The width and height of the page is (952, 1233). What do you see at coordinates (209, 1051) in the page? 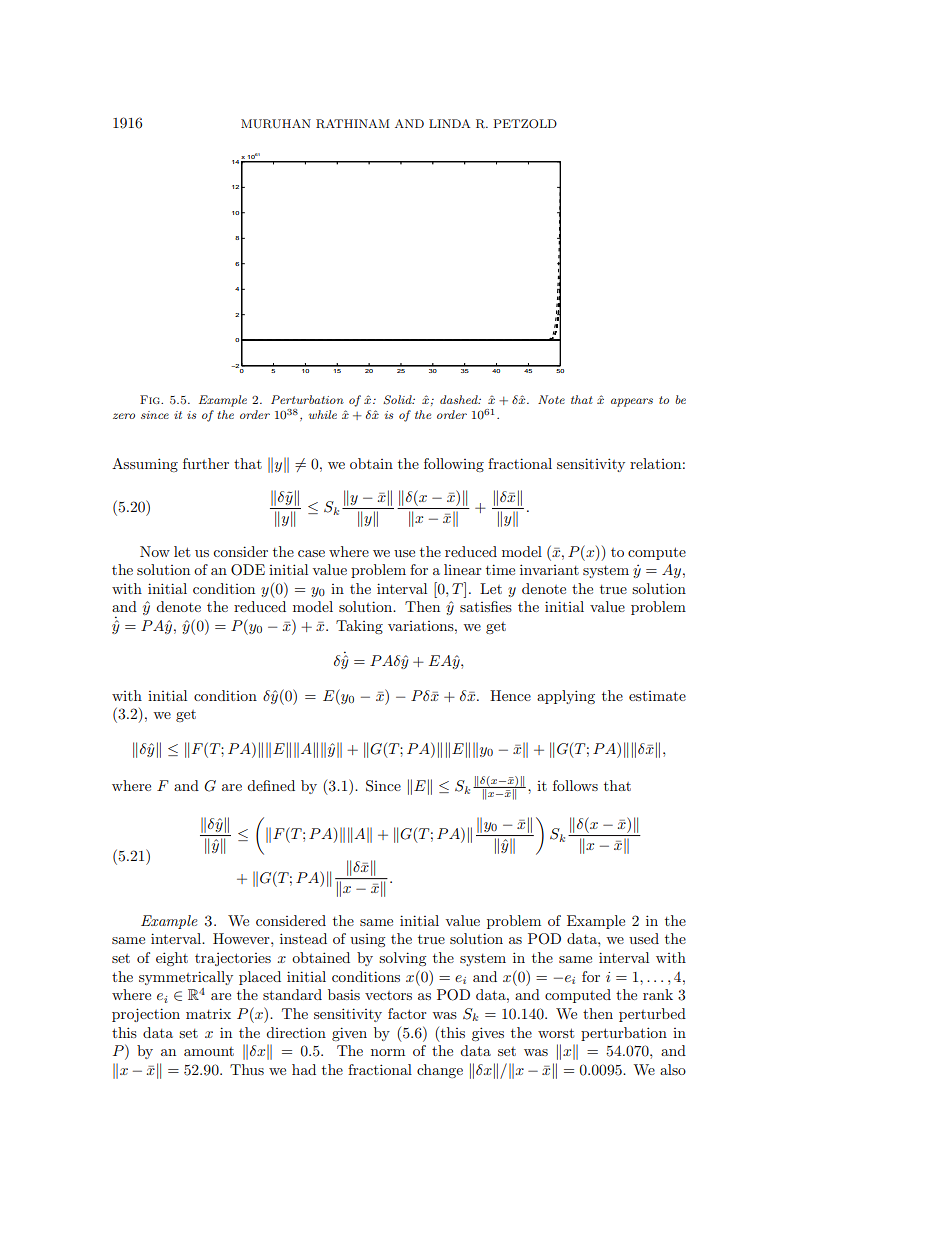
I see `amount` at bounding box center [209, 1051].
